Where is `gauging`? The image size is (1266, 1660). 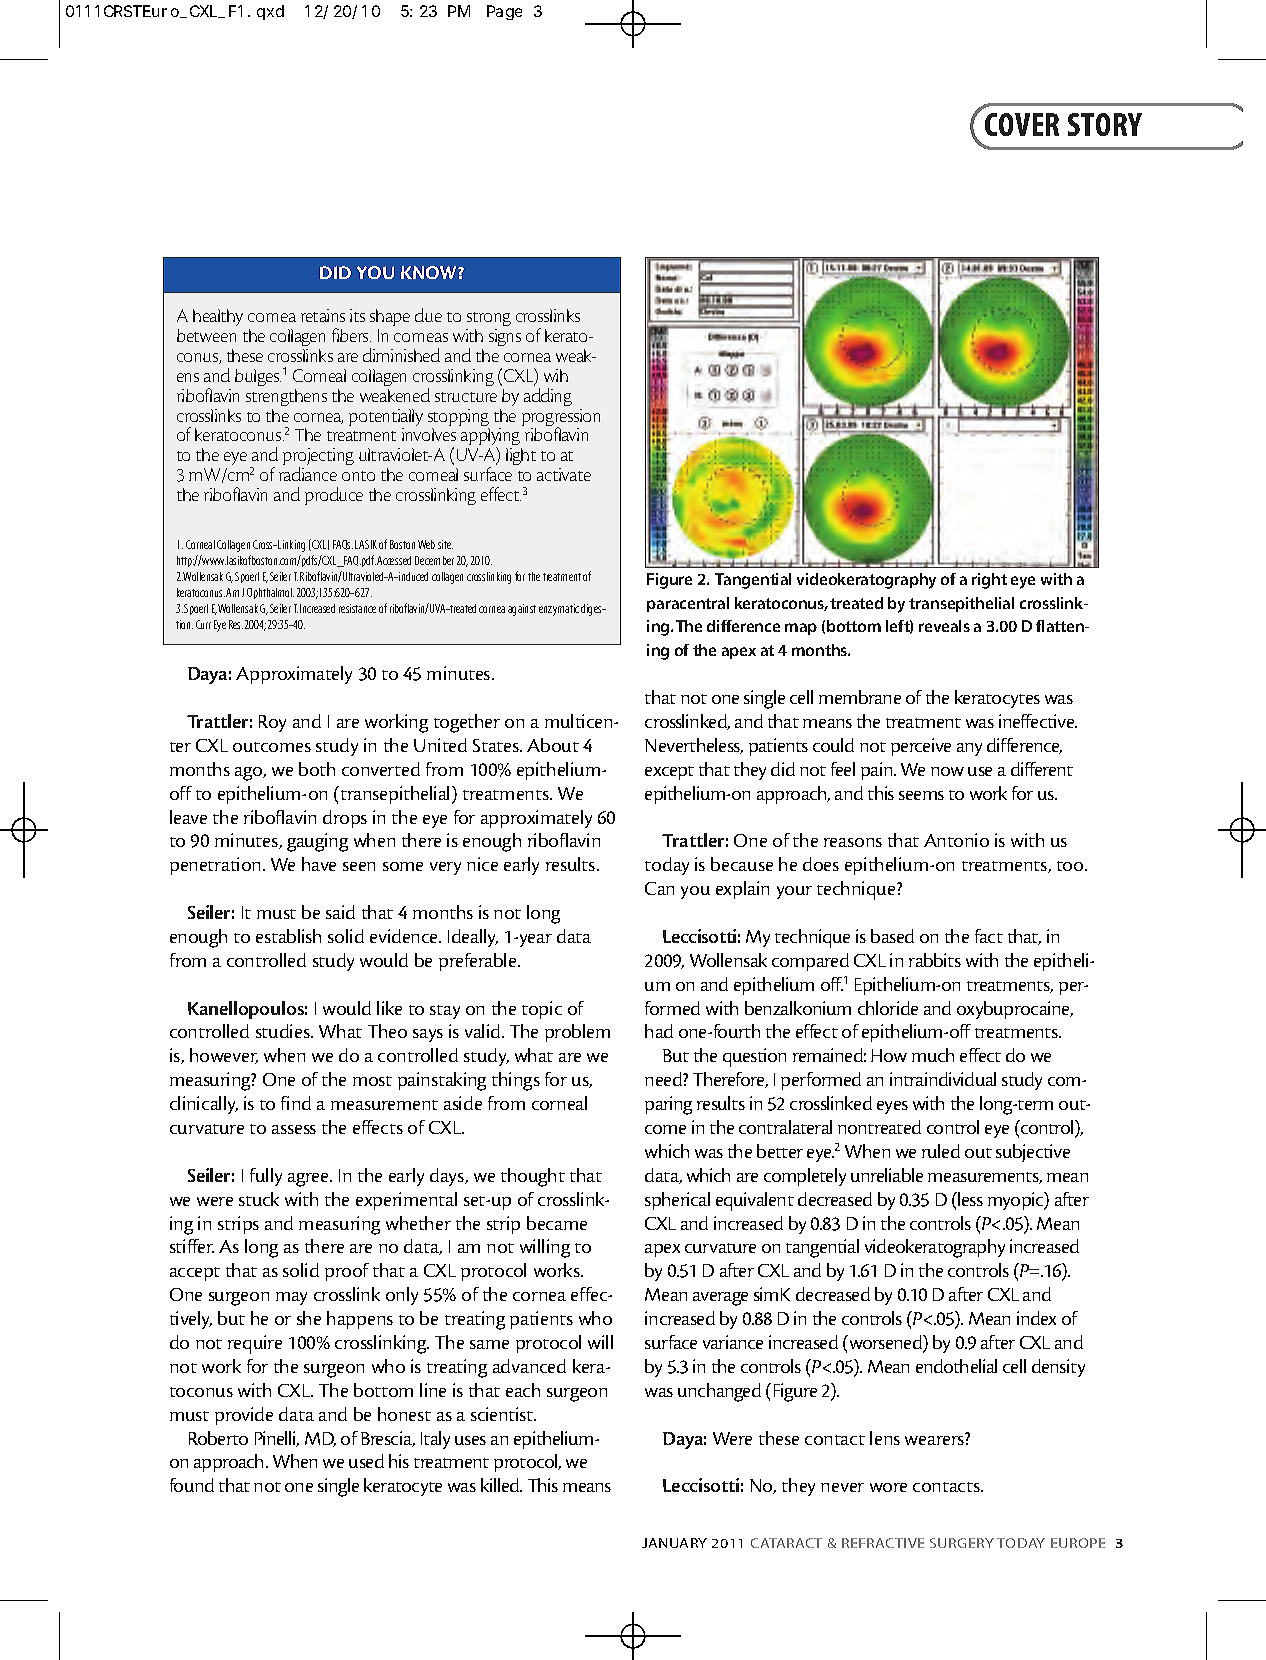
gauging is located at coordinates (317, 842).
